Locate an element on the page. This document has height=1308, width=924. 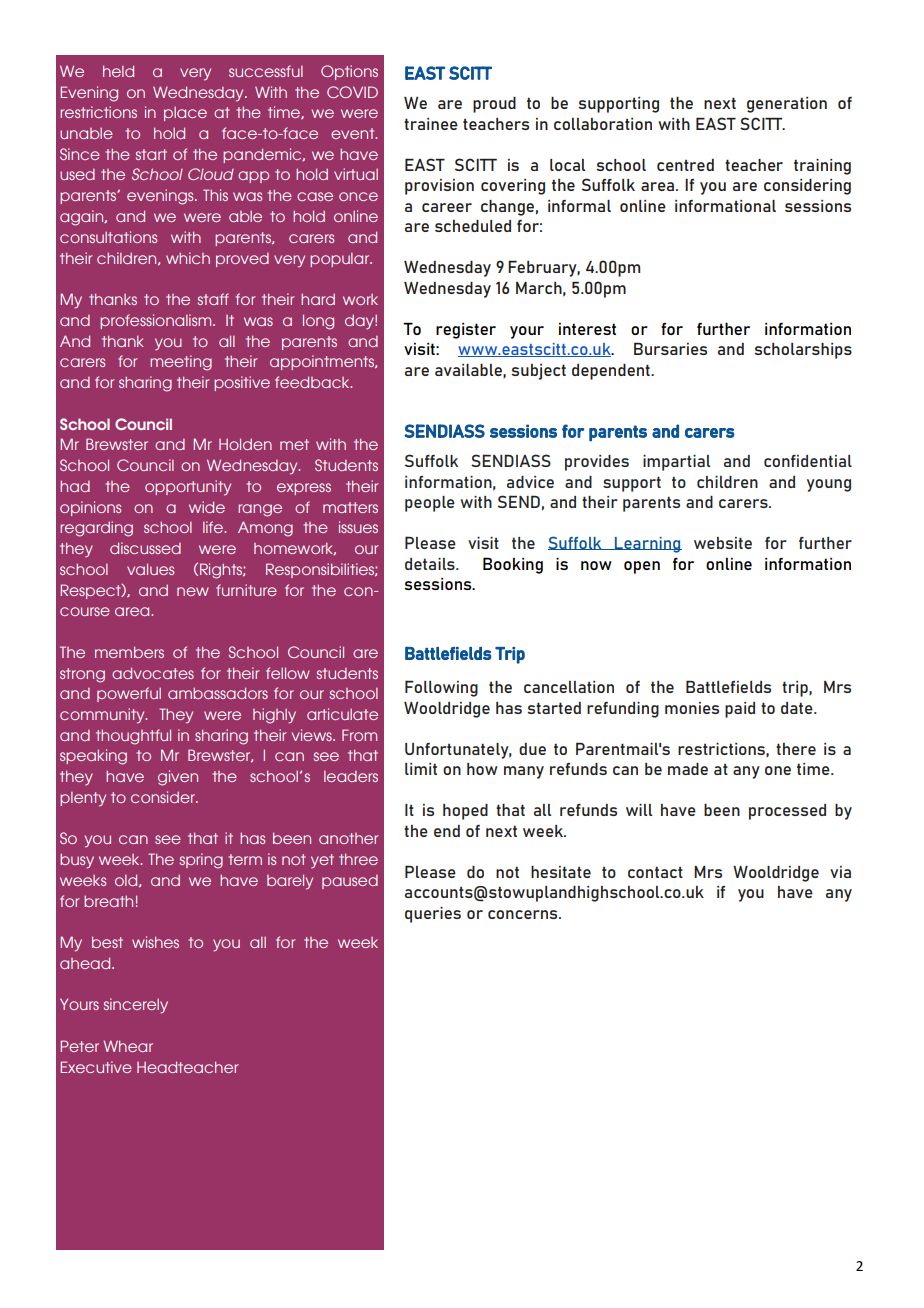
advocates is located at coordinates (153, 673).
